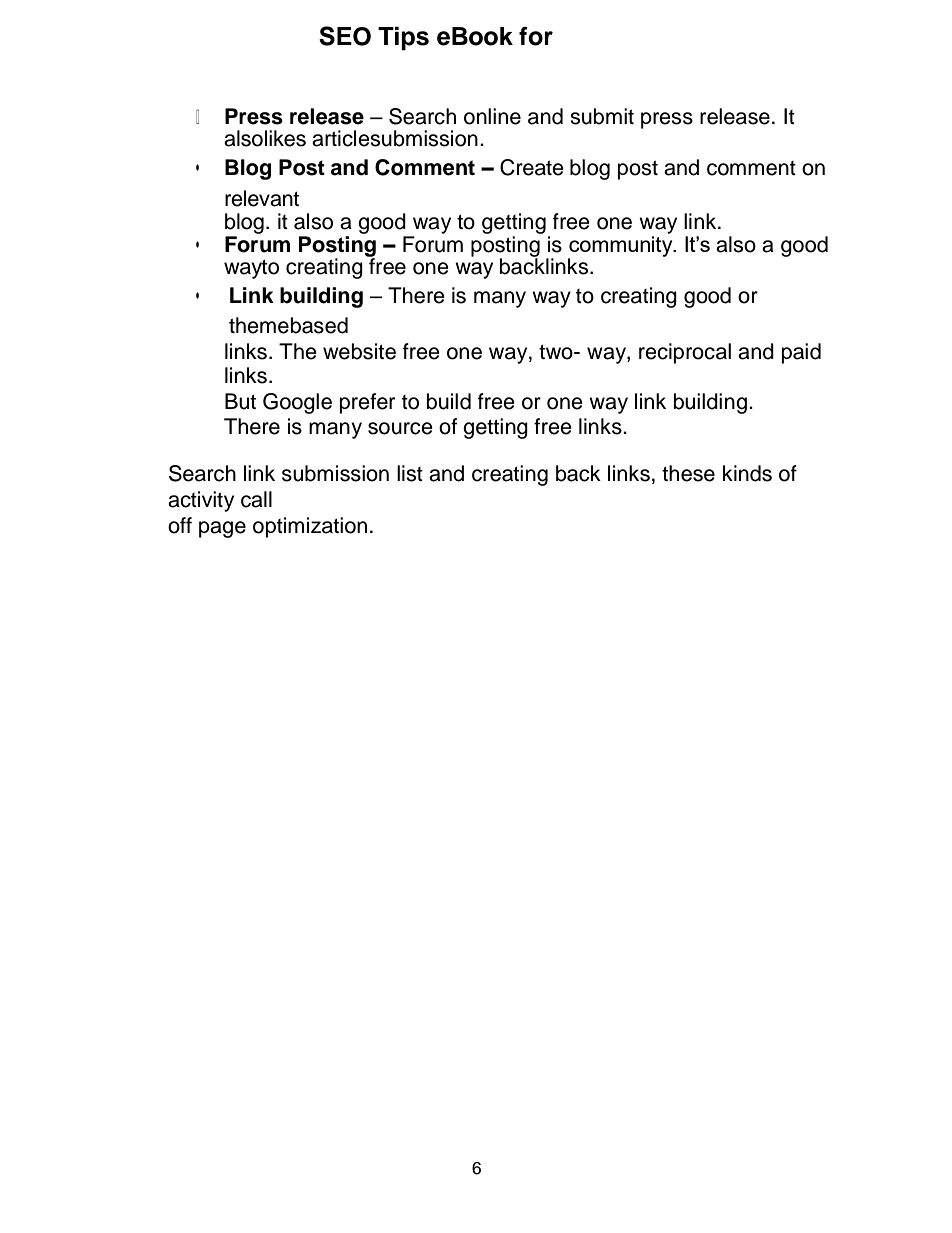 The image size is (952, 1233). I want to click on website, so click(359, 351).
